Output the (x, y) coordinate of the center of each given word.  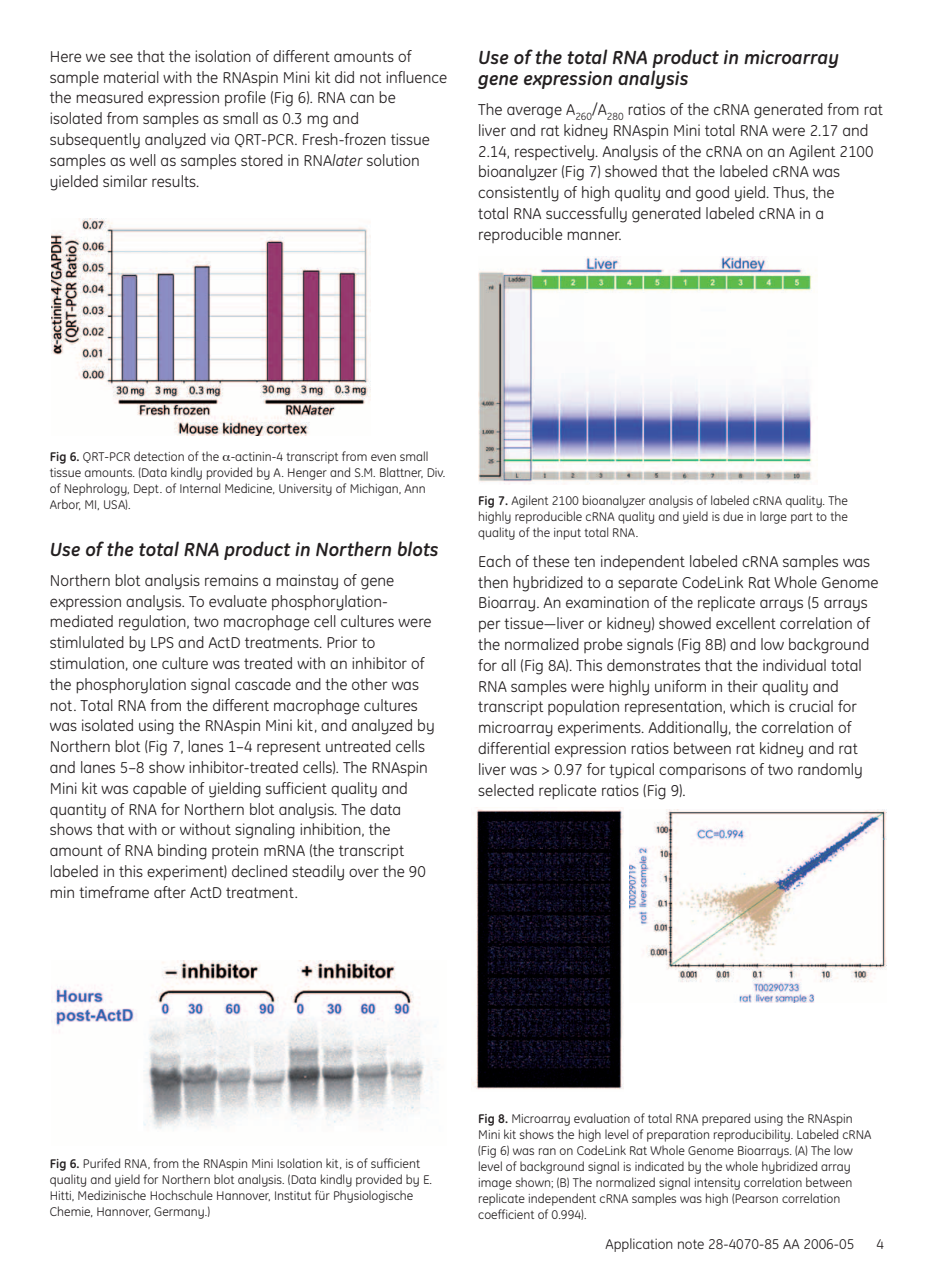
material (131, 77)
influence (416, 77)
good (712, 194)
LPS (162, 642)
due (733, 516)
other (370, 684)
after (170, 892)
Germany (180, 1213)
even (383, 457)
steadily (318, 873)
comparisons (702, 771)
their (742, 686)
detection (159, 456)
